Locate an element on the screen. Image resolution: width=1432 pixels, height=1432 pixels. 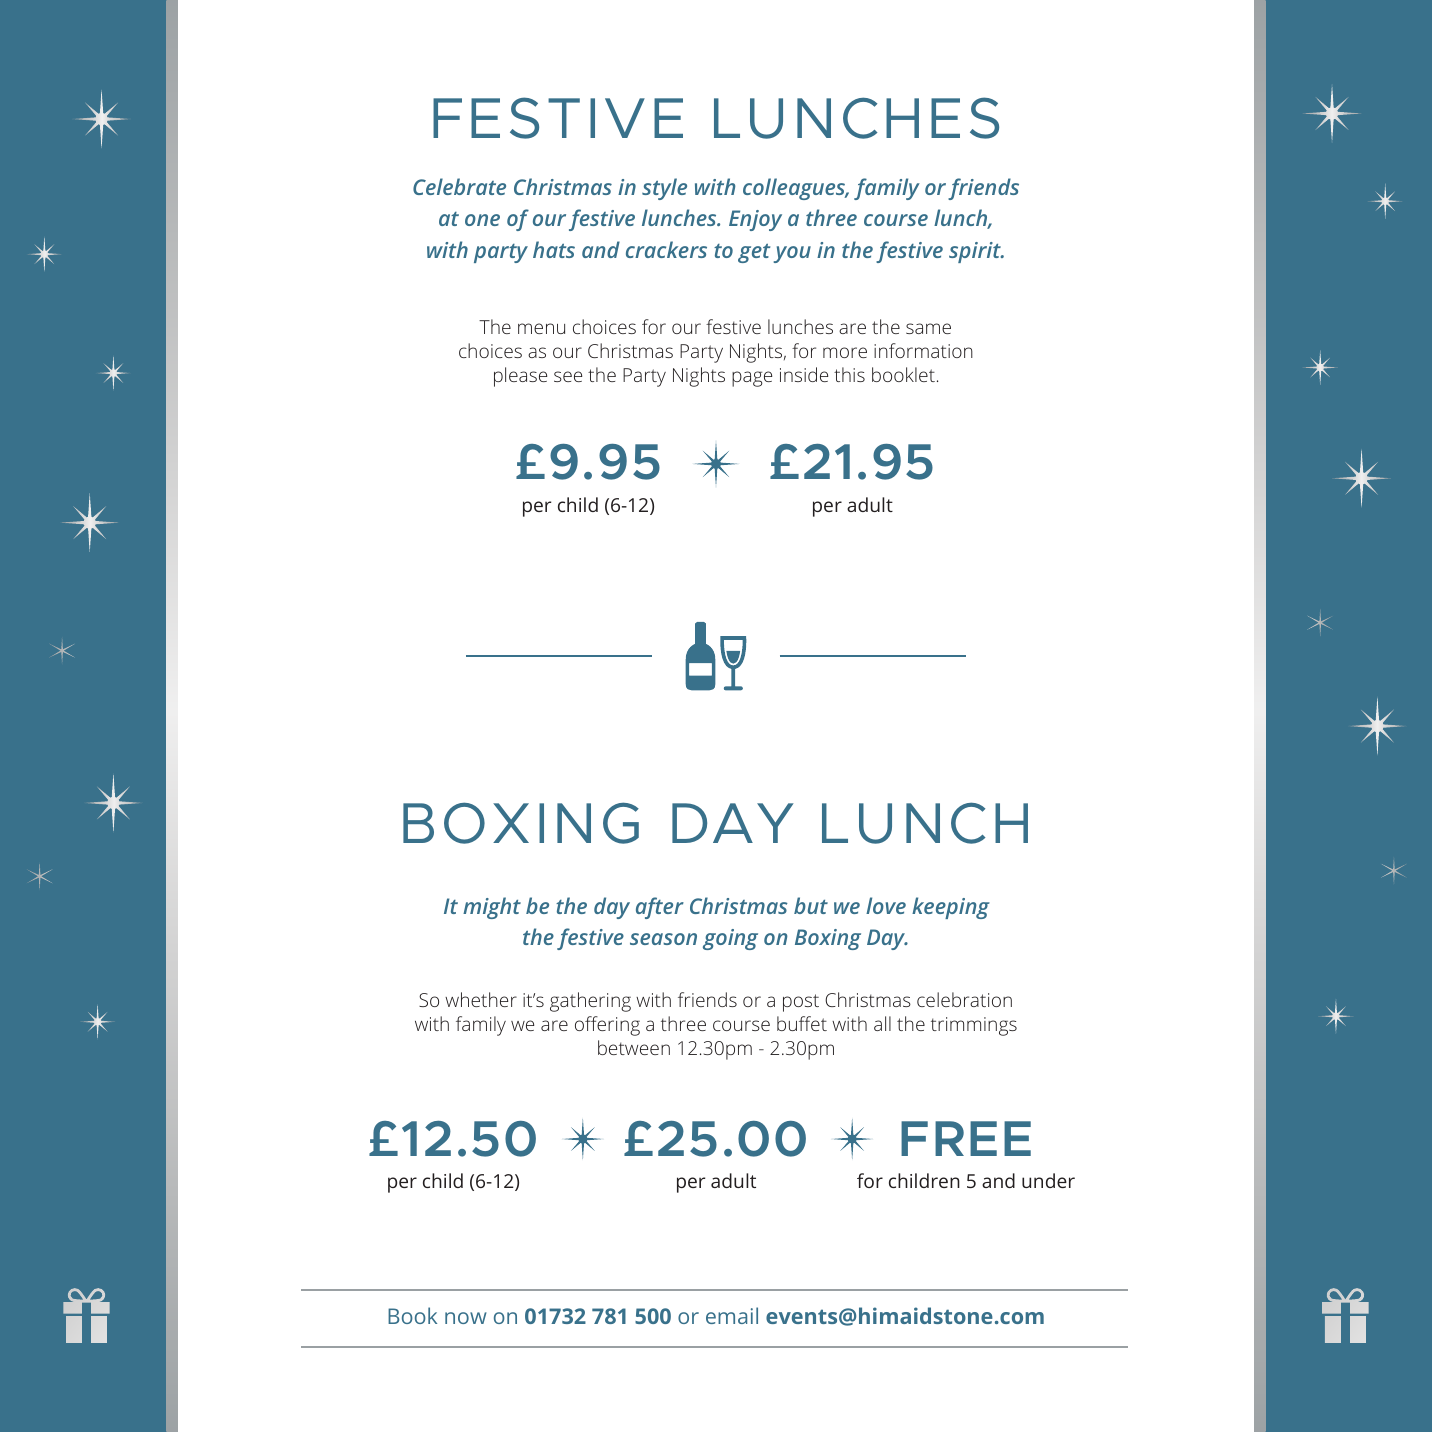
spirit is located at coordinates (976, 252).
